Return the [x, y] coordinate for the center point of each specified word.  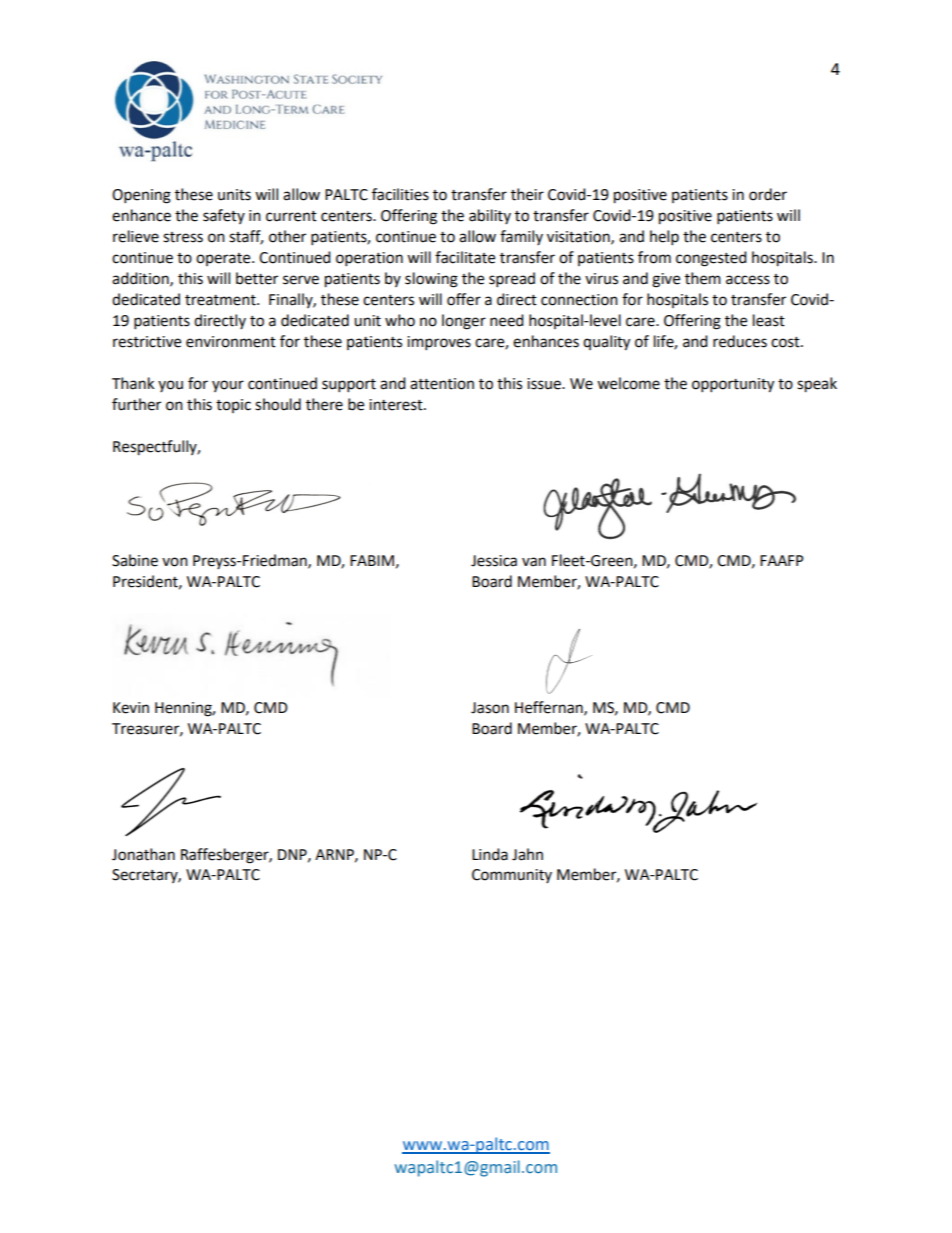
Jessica [494, 561]
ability [490, 216]
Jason [490, 708]
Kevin [131, 708]
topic [233, 406]
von [175, 562]
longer [464, 322]
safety [224, 216]
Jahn [527, 854]
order [768, 194]
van [534, 562]
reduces [740, 341]
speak [817, 385]
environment [231, 342]
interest [397, 405]
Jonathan [143, 854]
